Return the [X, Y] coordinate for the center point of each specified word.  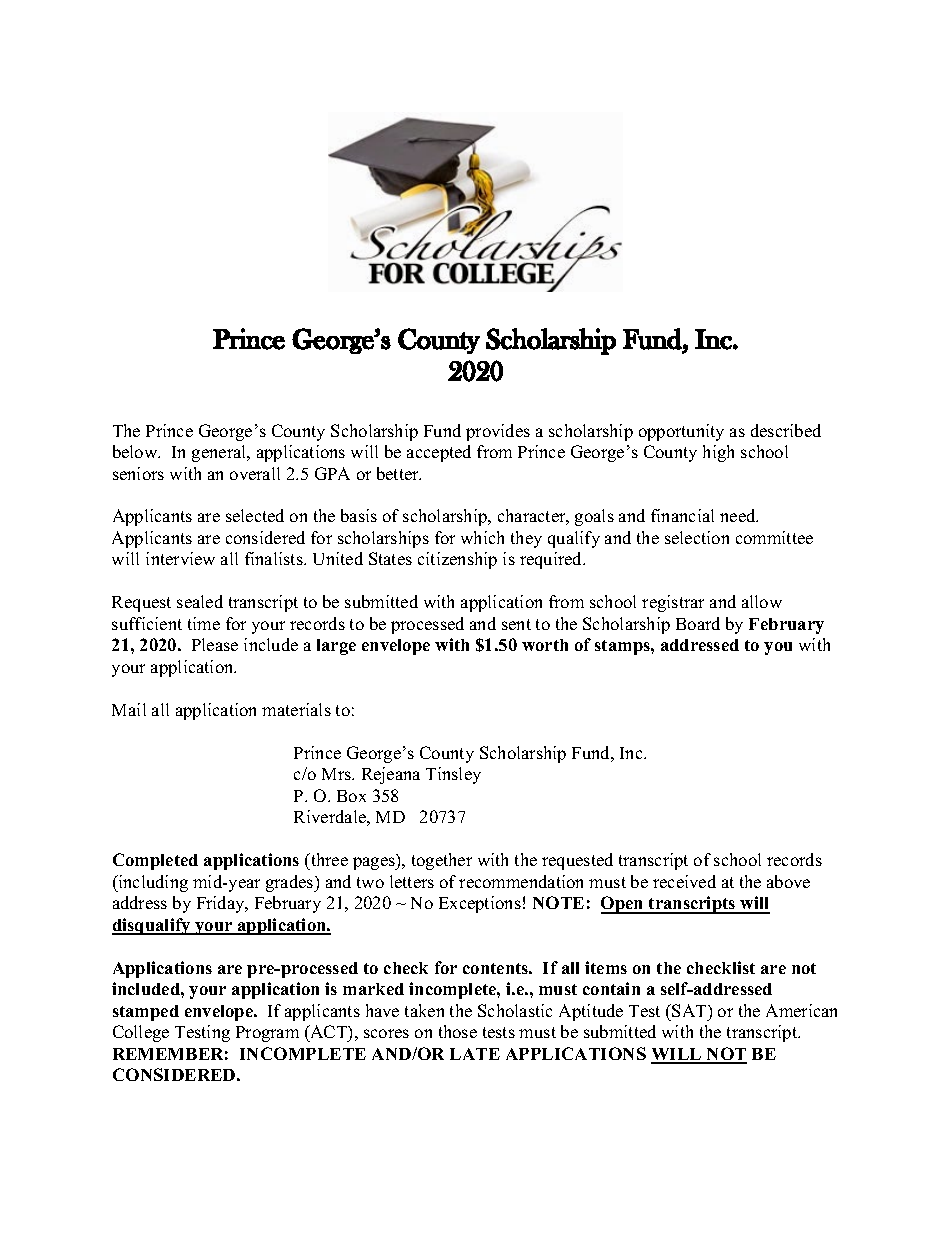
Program [267, 1034]
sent [516, 624]
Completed [155, 861]
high [718, 453]
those [458, 1031]
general [220, 453]
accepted [439, 453]
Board [698, 623]
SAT [690, 1010]
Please [215, 644]
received [684, 881]
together [442, 861]
